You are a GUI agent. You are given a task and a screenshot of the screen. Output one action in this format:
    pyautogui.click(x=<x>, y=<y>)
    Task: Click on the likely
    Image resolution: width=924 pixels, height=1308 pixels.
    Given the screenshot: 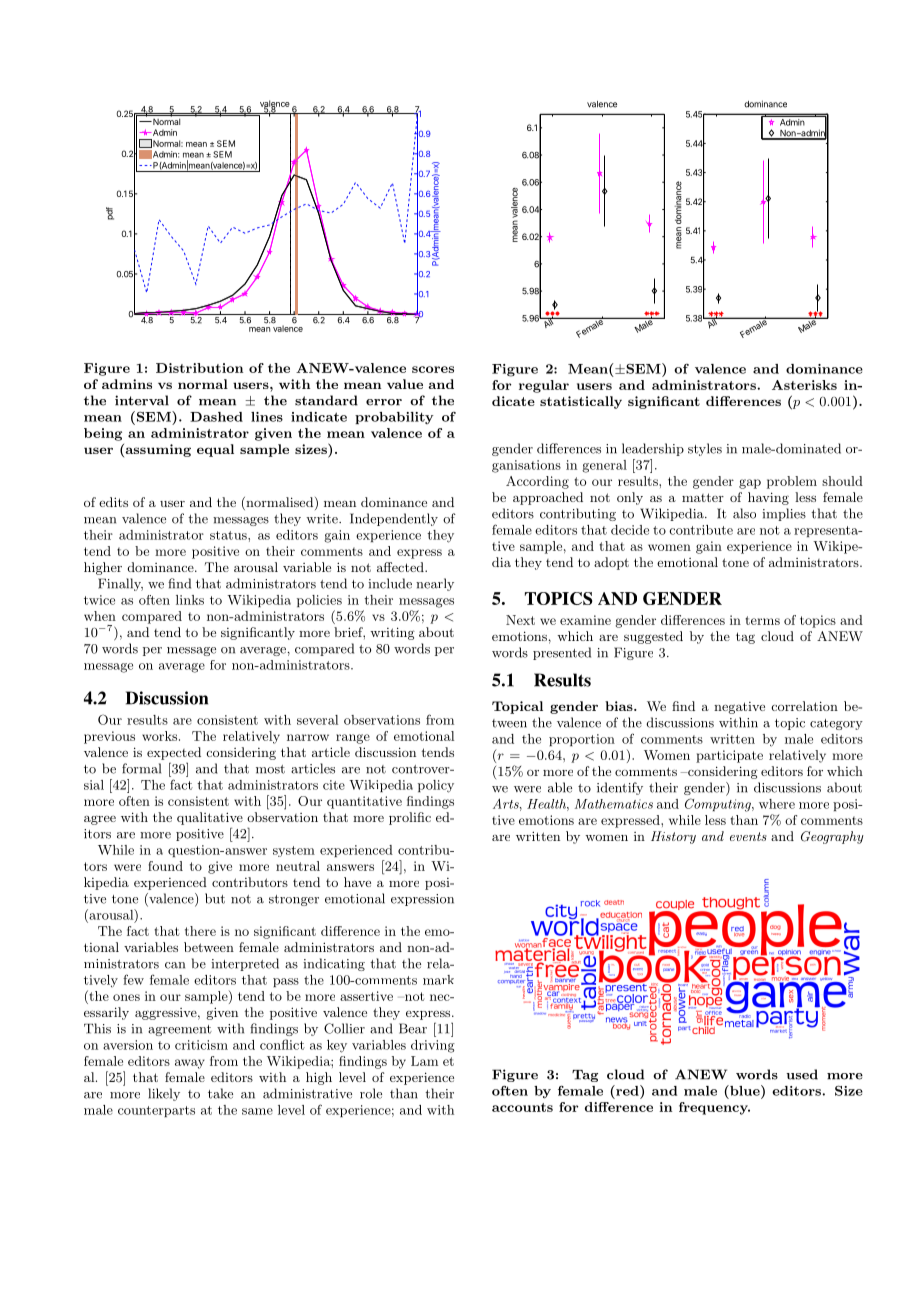 What is the action you would take?
    pyautogui.click(x=164, y=1094)
